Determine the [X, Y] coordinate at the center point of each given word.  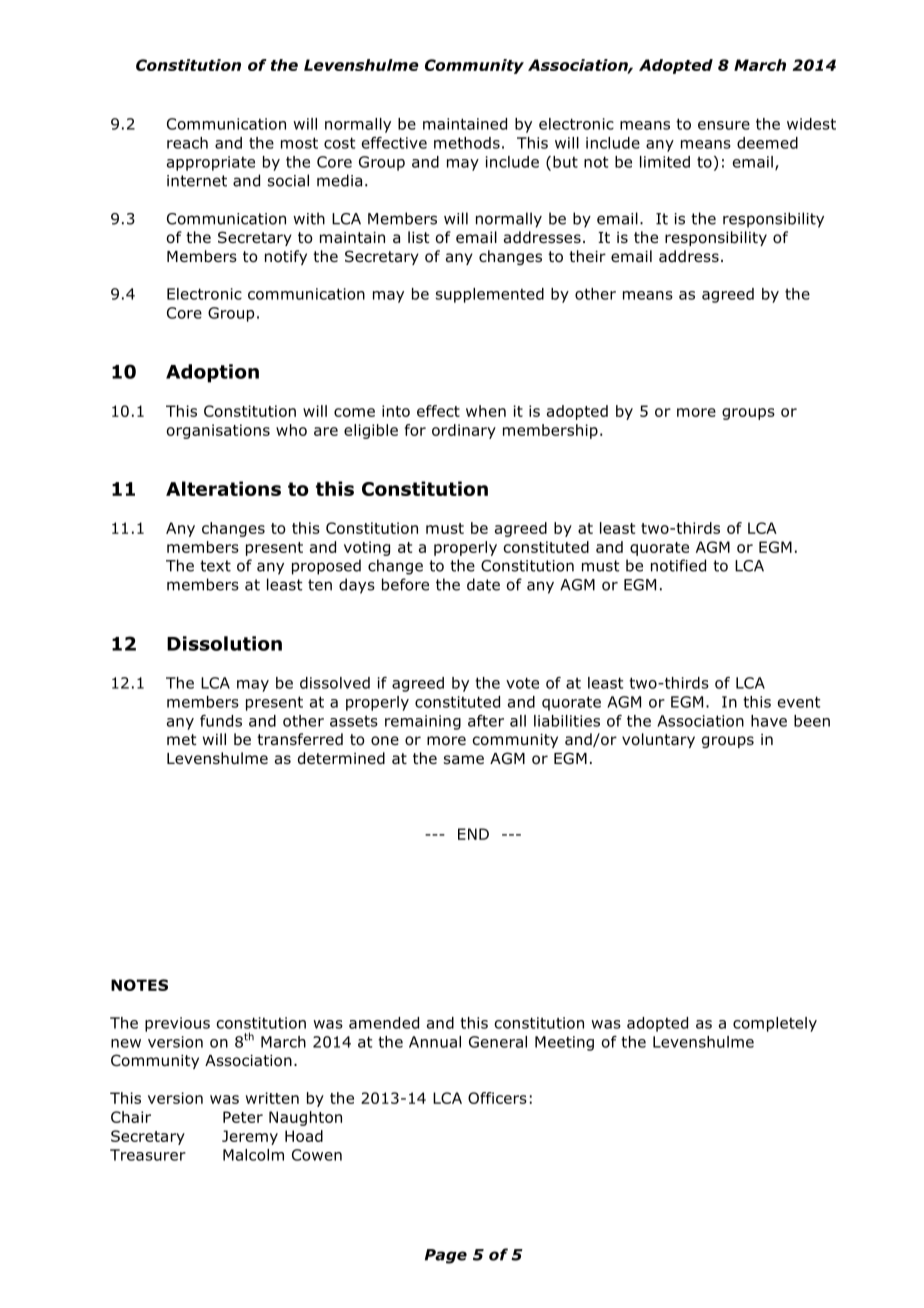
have [769, 721]
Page [446, 1256]
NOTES [139, 985]
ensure [724, 125]
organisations [218, 431]
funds [221, 721]
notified [678, 565]
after [486, 721]
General [498, 1042]
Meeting [564, 1043]
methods [467, 143]
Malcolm [253, 1155]
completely [775, 1024]
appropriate [211, 163]
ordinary [464, 431]
